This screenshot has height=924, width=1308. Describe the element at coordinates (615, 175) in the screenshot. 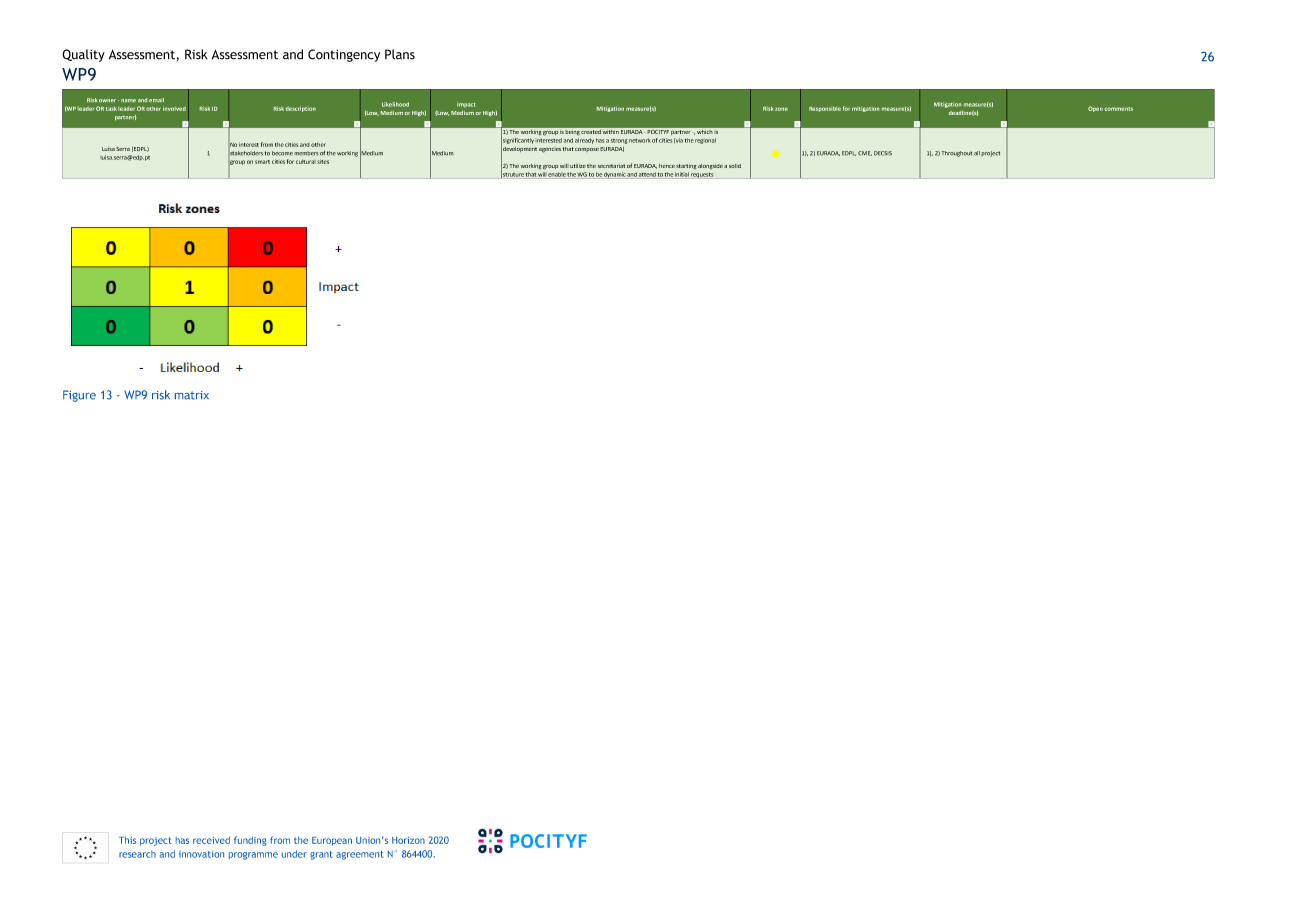

I see `dynamic` at that location.
